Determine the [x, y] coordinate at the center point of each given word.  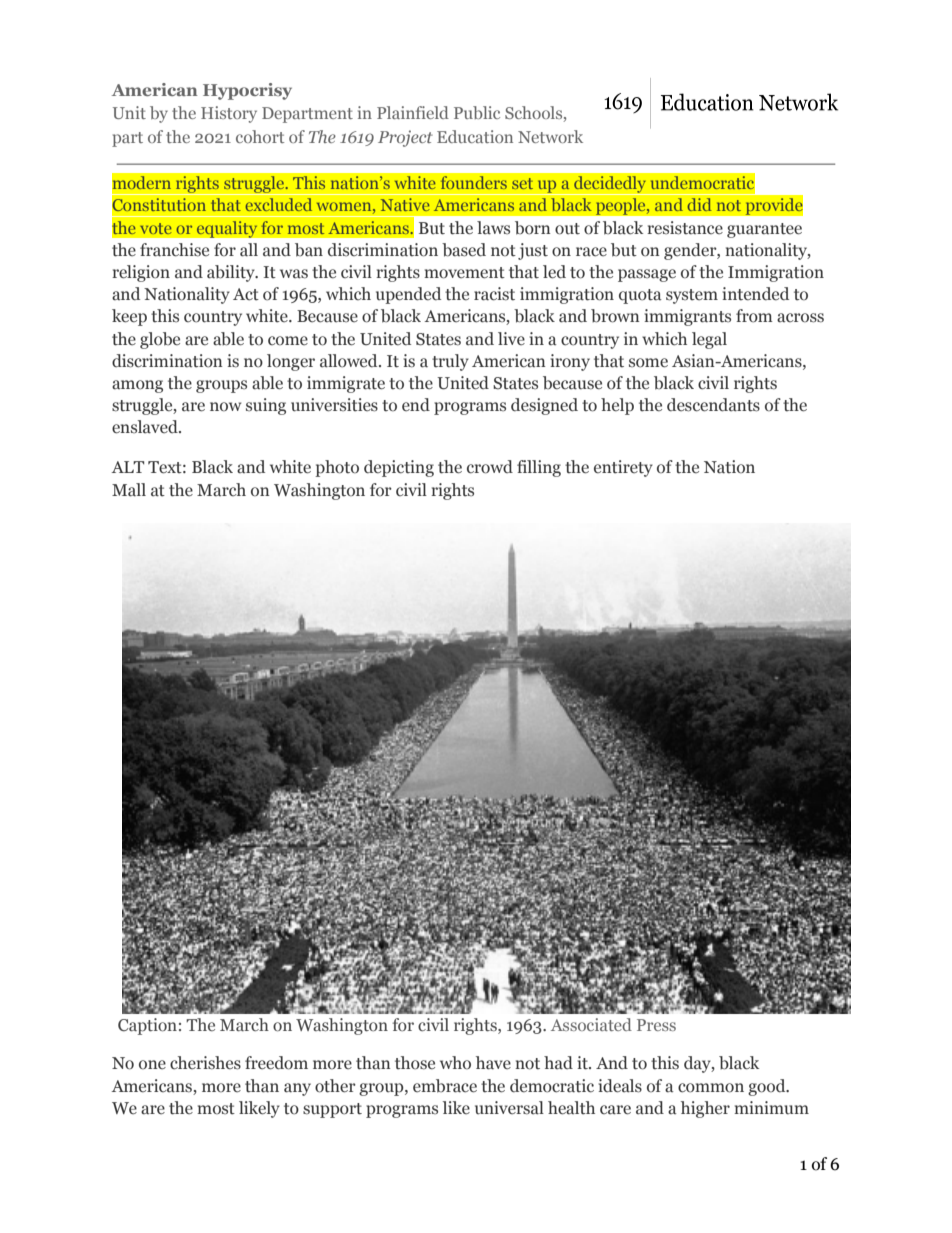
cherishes [205, 1063]
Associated [591, 1024]
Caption [147, 1026]
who [455, 1063]
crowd [490, 467]
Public [477, 112]
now [225, 407]
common [711, 1088]
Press [656, 1025]
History [229, 114]
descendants [713, 405]
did [699, 204]
